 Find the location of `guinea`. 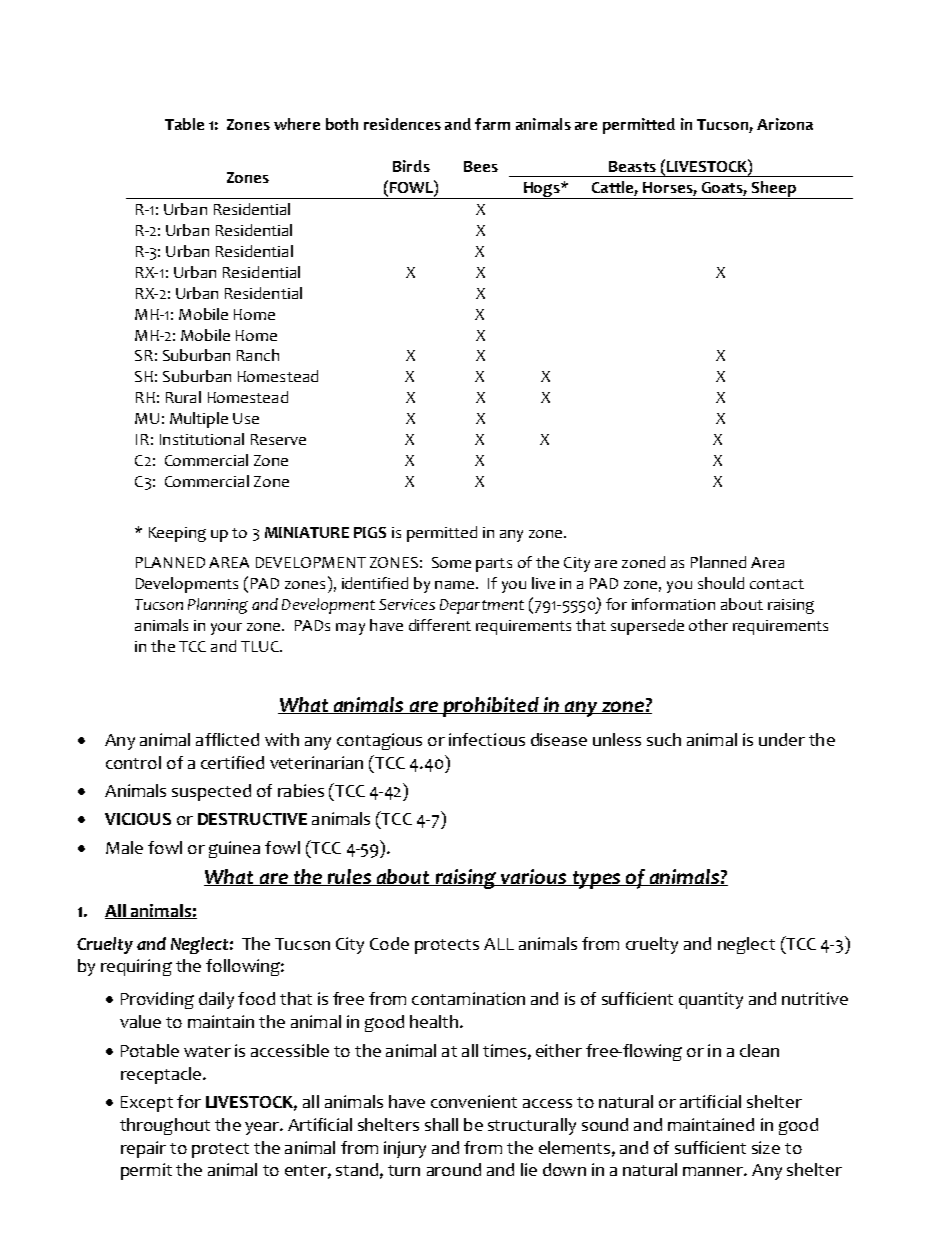

guinea is located at coordinates (234, 849).
